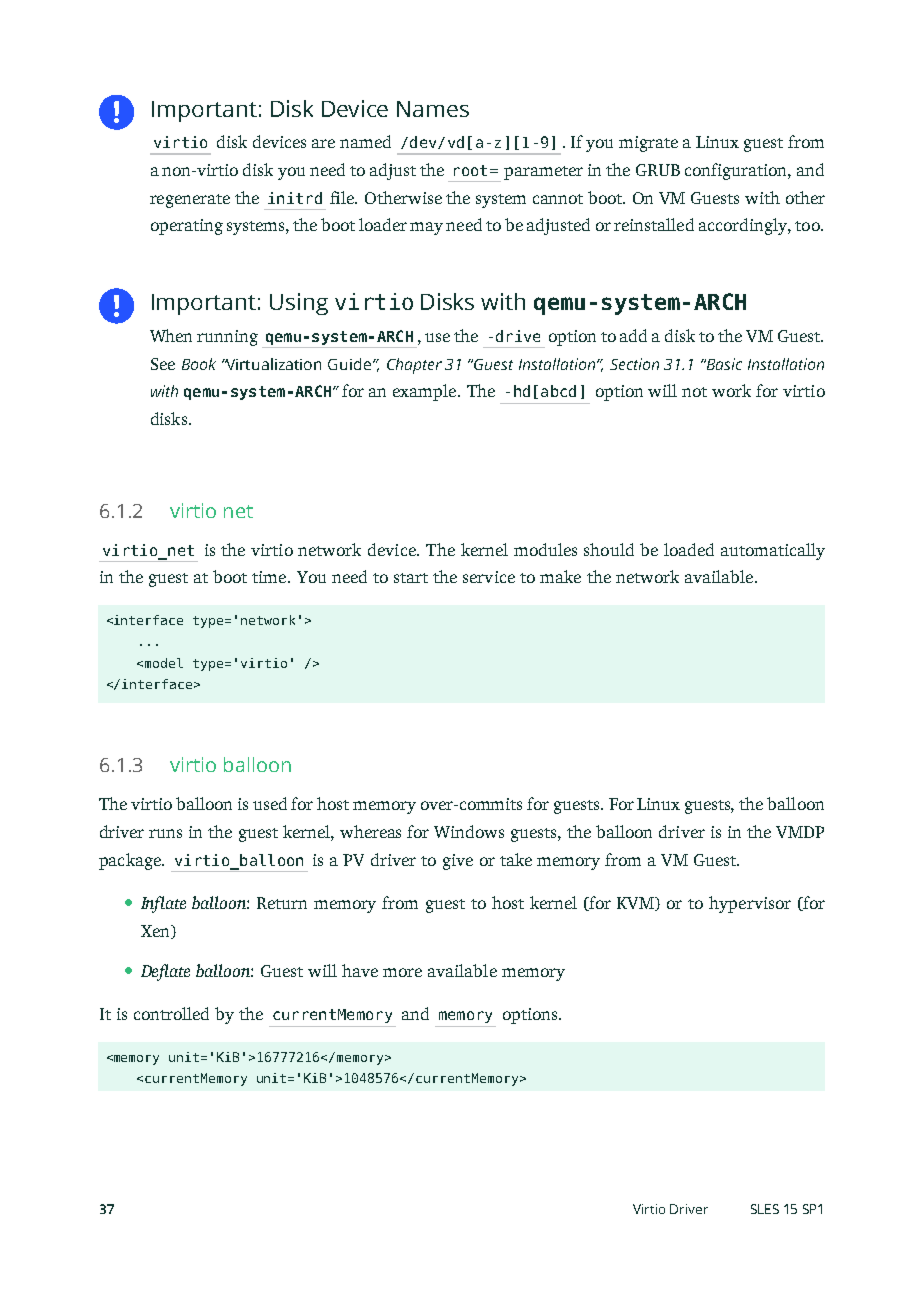  Describe the element at coordinates (658, 170) in the screenshot. I see `GRUB` at that location.
